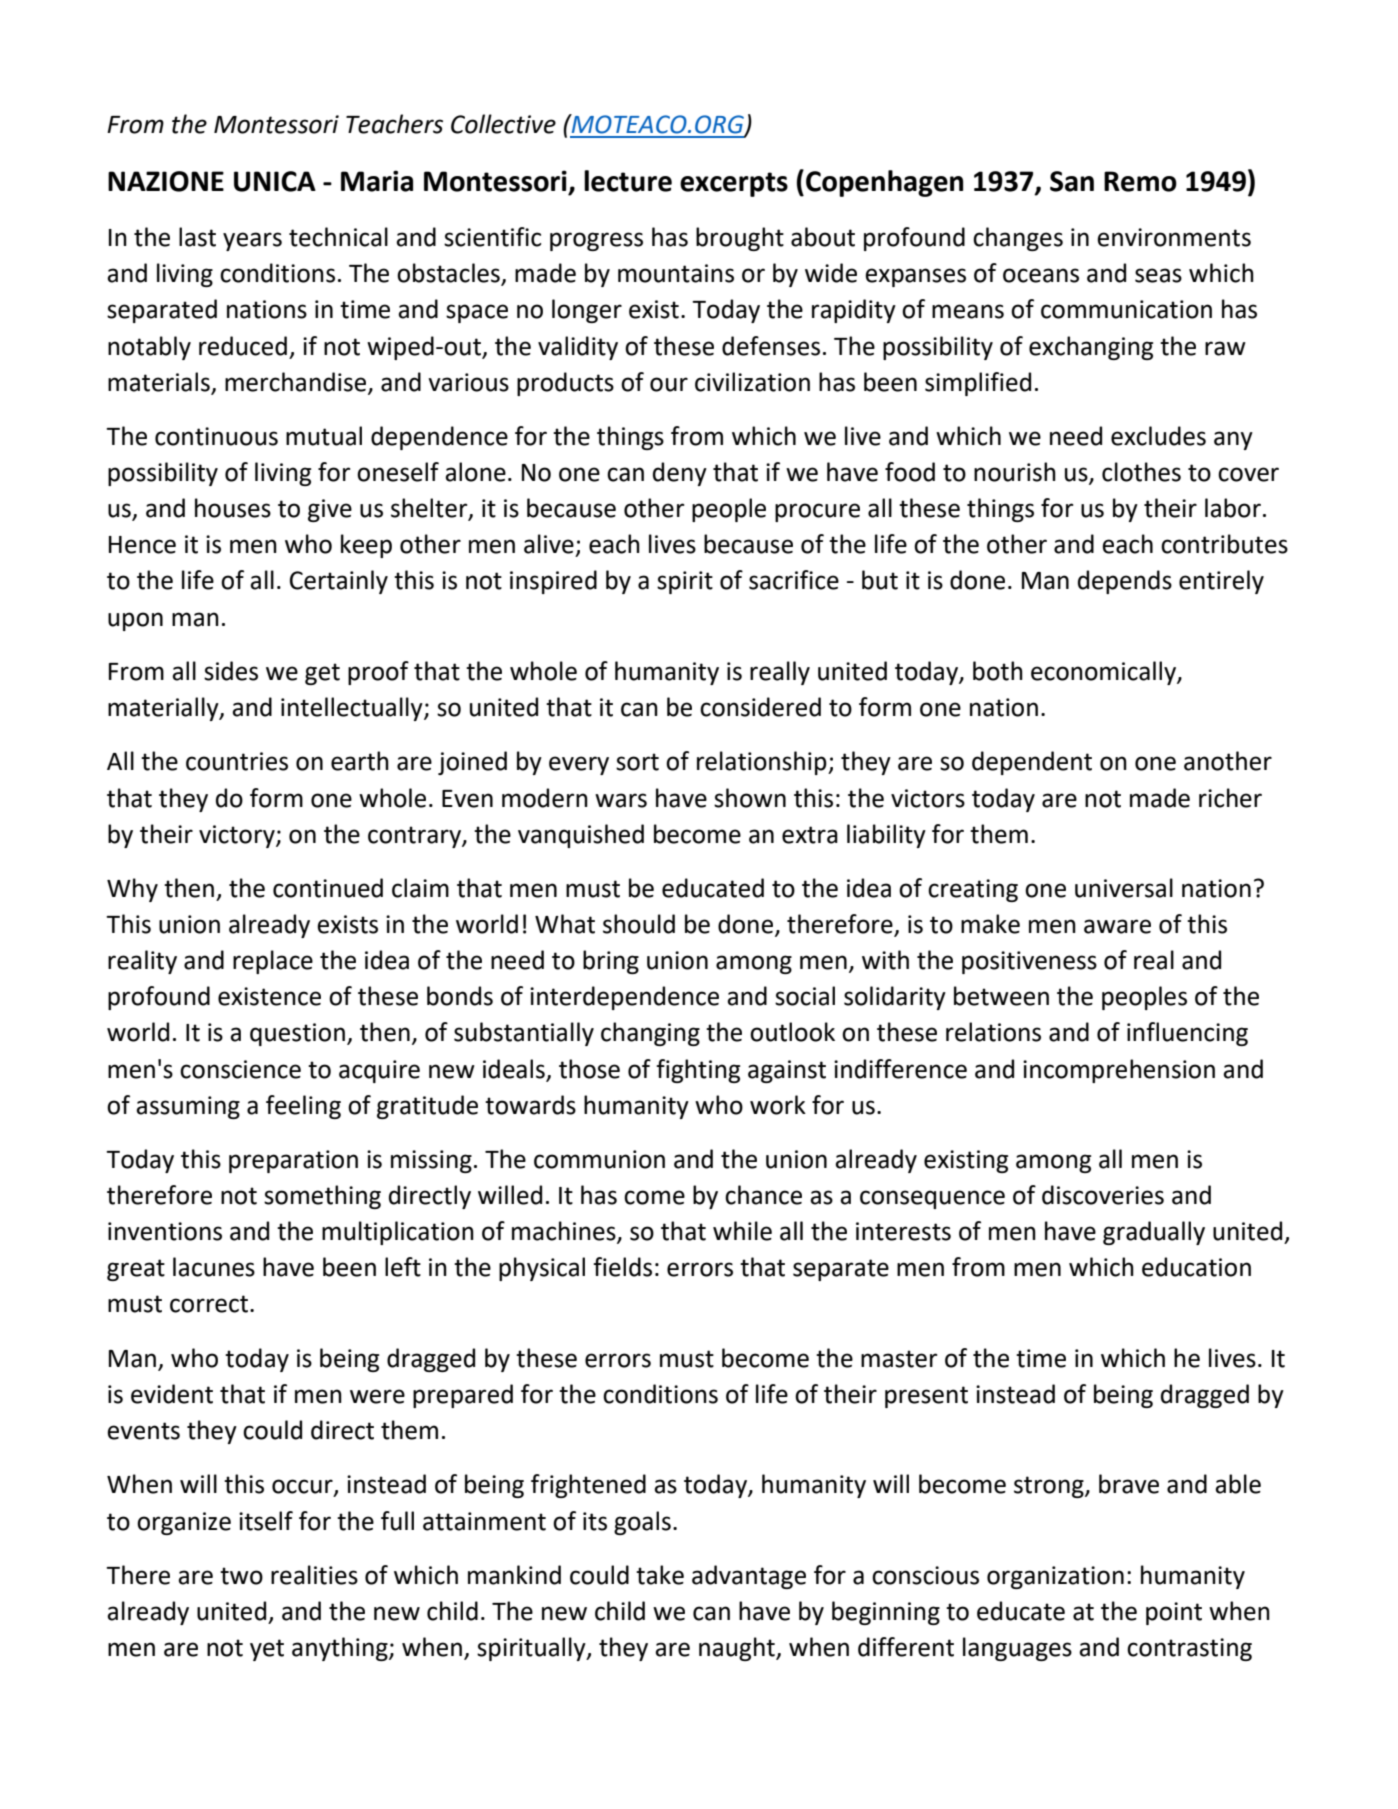 This document has height=1809, width=1398. Describe the element at coordinates (639, 924) in the document. I see `should` at that location.
